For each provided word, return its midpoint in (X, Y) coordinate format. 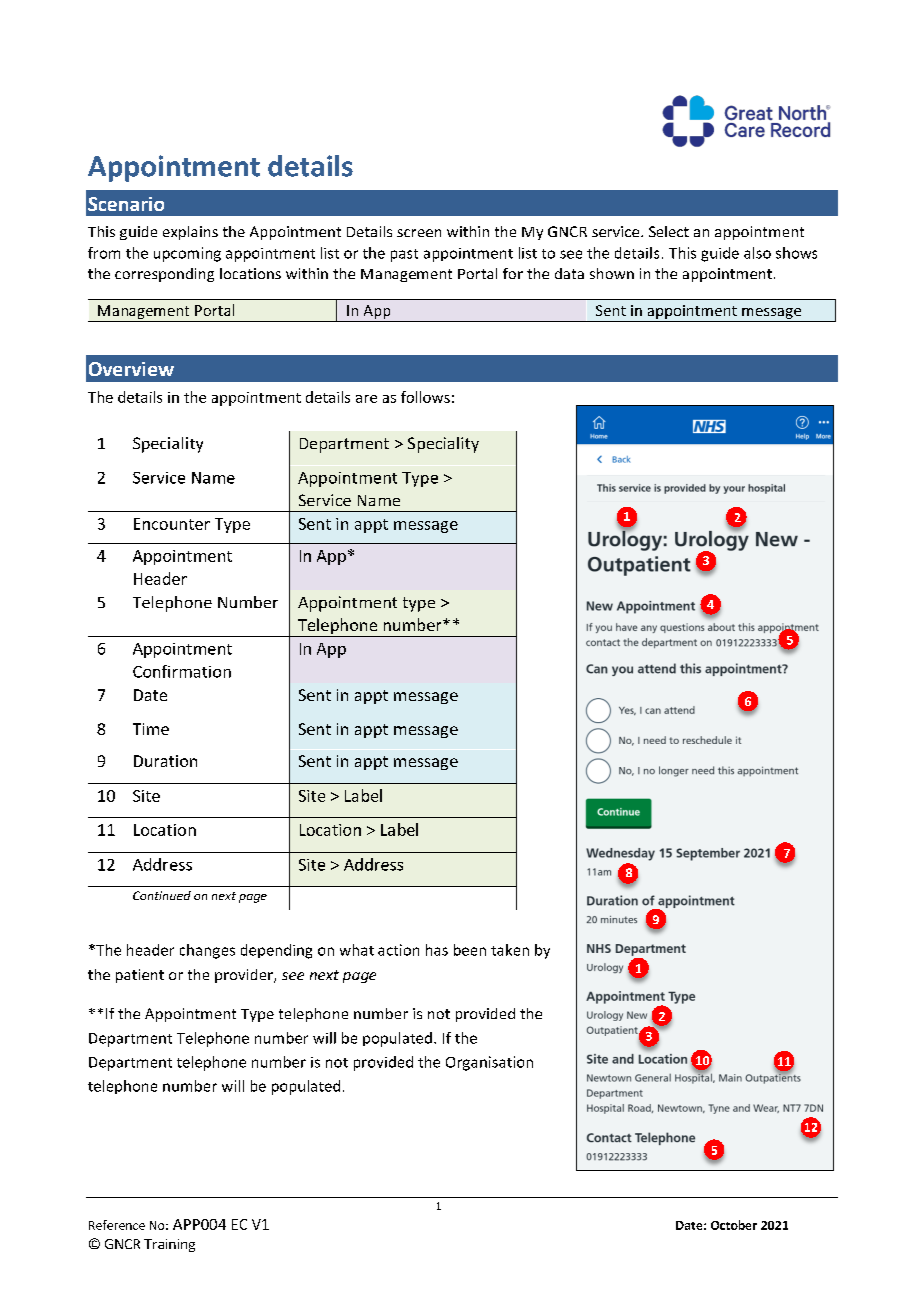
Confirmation (182, 671)
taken (510, 950)
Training (169, 1245)
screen (419, 233)
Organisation (489, 1063)
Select (669, 231)
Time (151, 729)
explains (190, 233)
